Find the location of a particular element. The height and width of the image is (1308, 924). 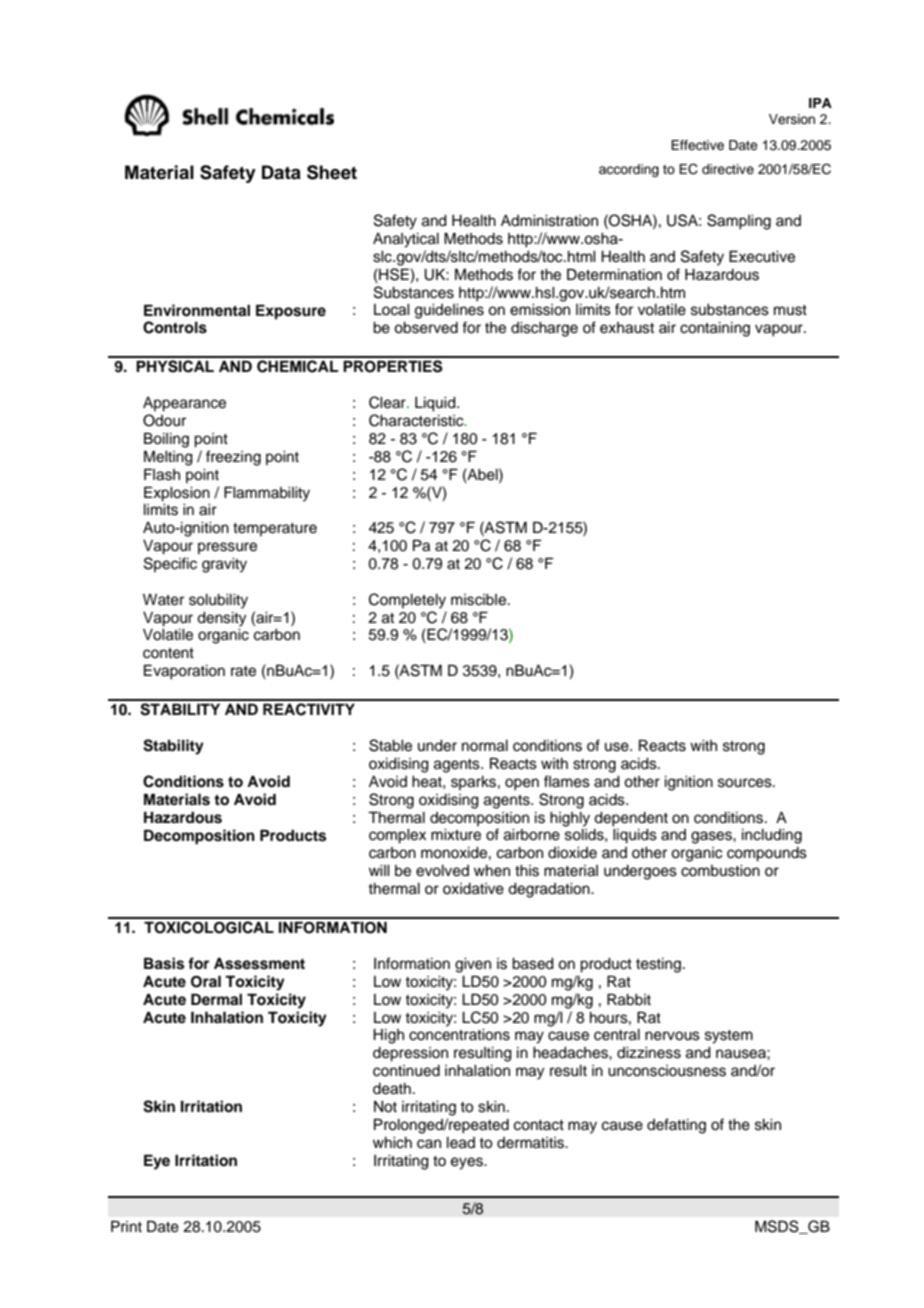

eyes is located at coordinates (468, 1163).
